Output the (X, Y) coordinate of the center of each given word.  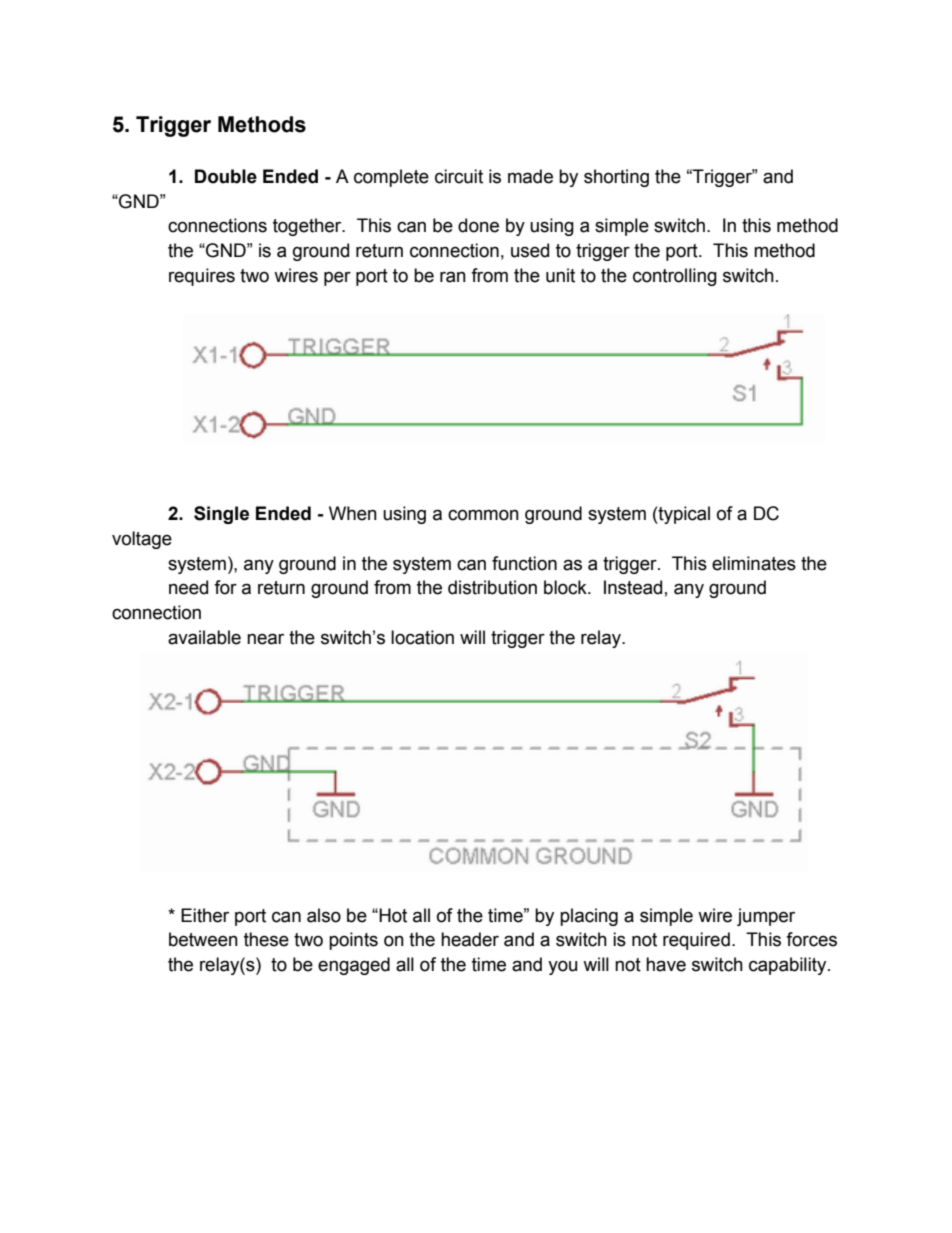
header (470, 939)
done (478, 225)
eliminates (754, 563)
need (188, 587)
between (203, 939)
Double (226, 176)
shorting (616, 178)
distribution (492, 587)
